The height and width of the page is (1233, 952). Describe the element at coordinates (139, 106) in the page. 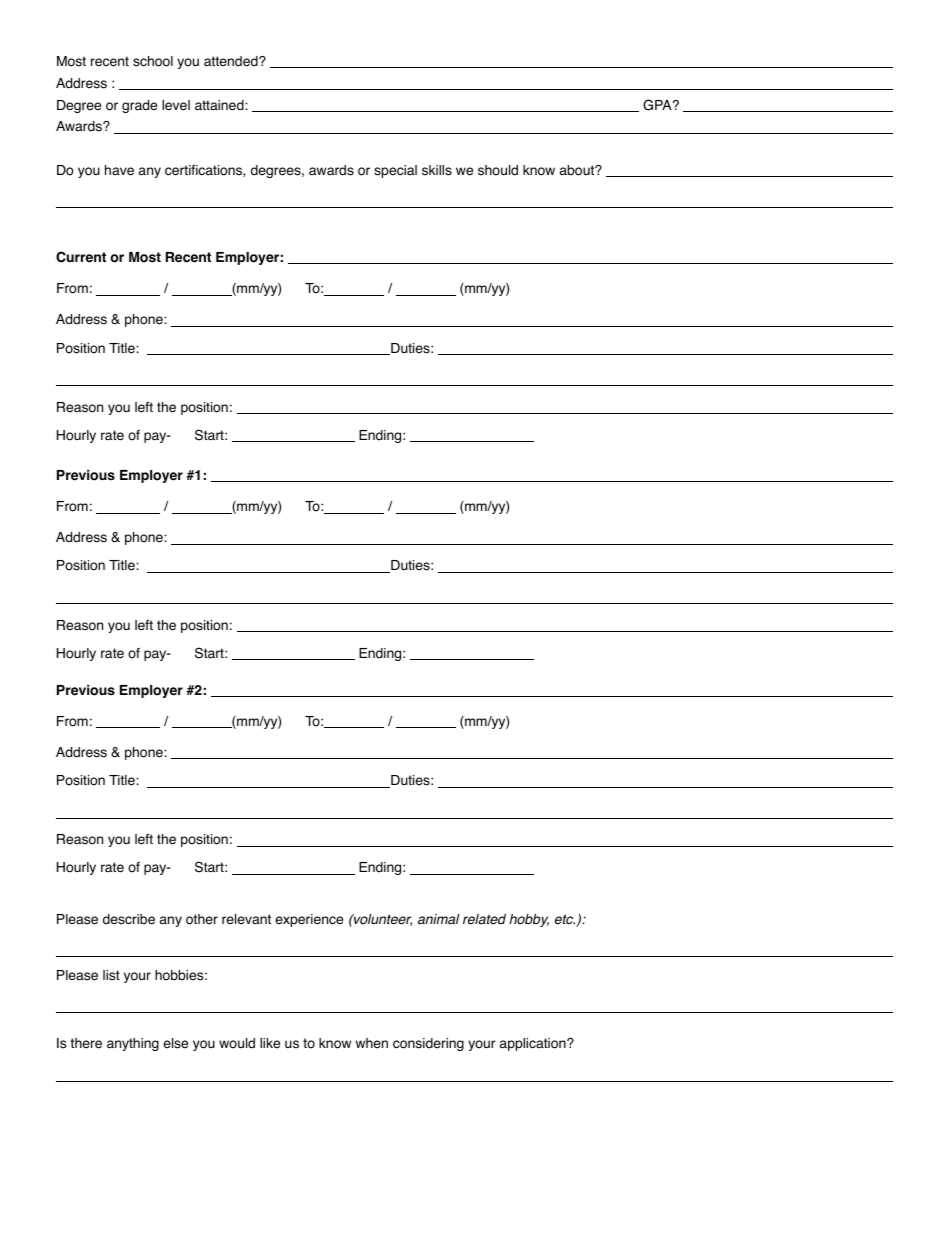

I see `grade` at that location.
